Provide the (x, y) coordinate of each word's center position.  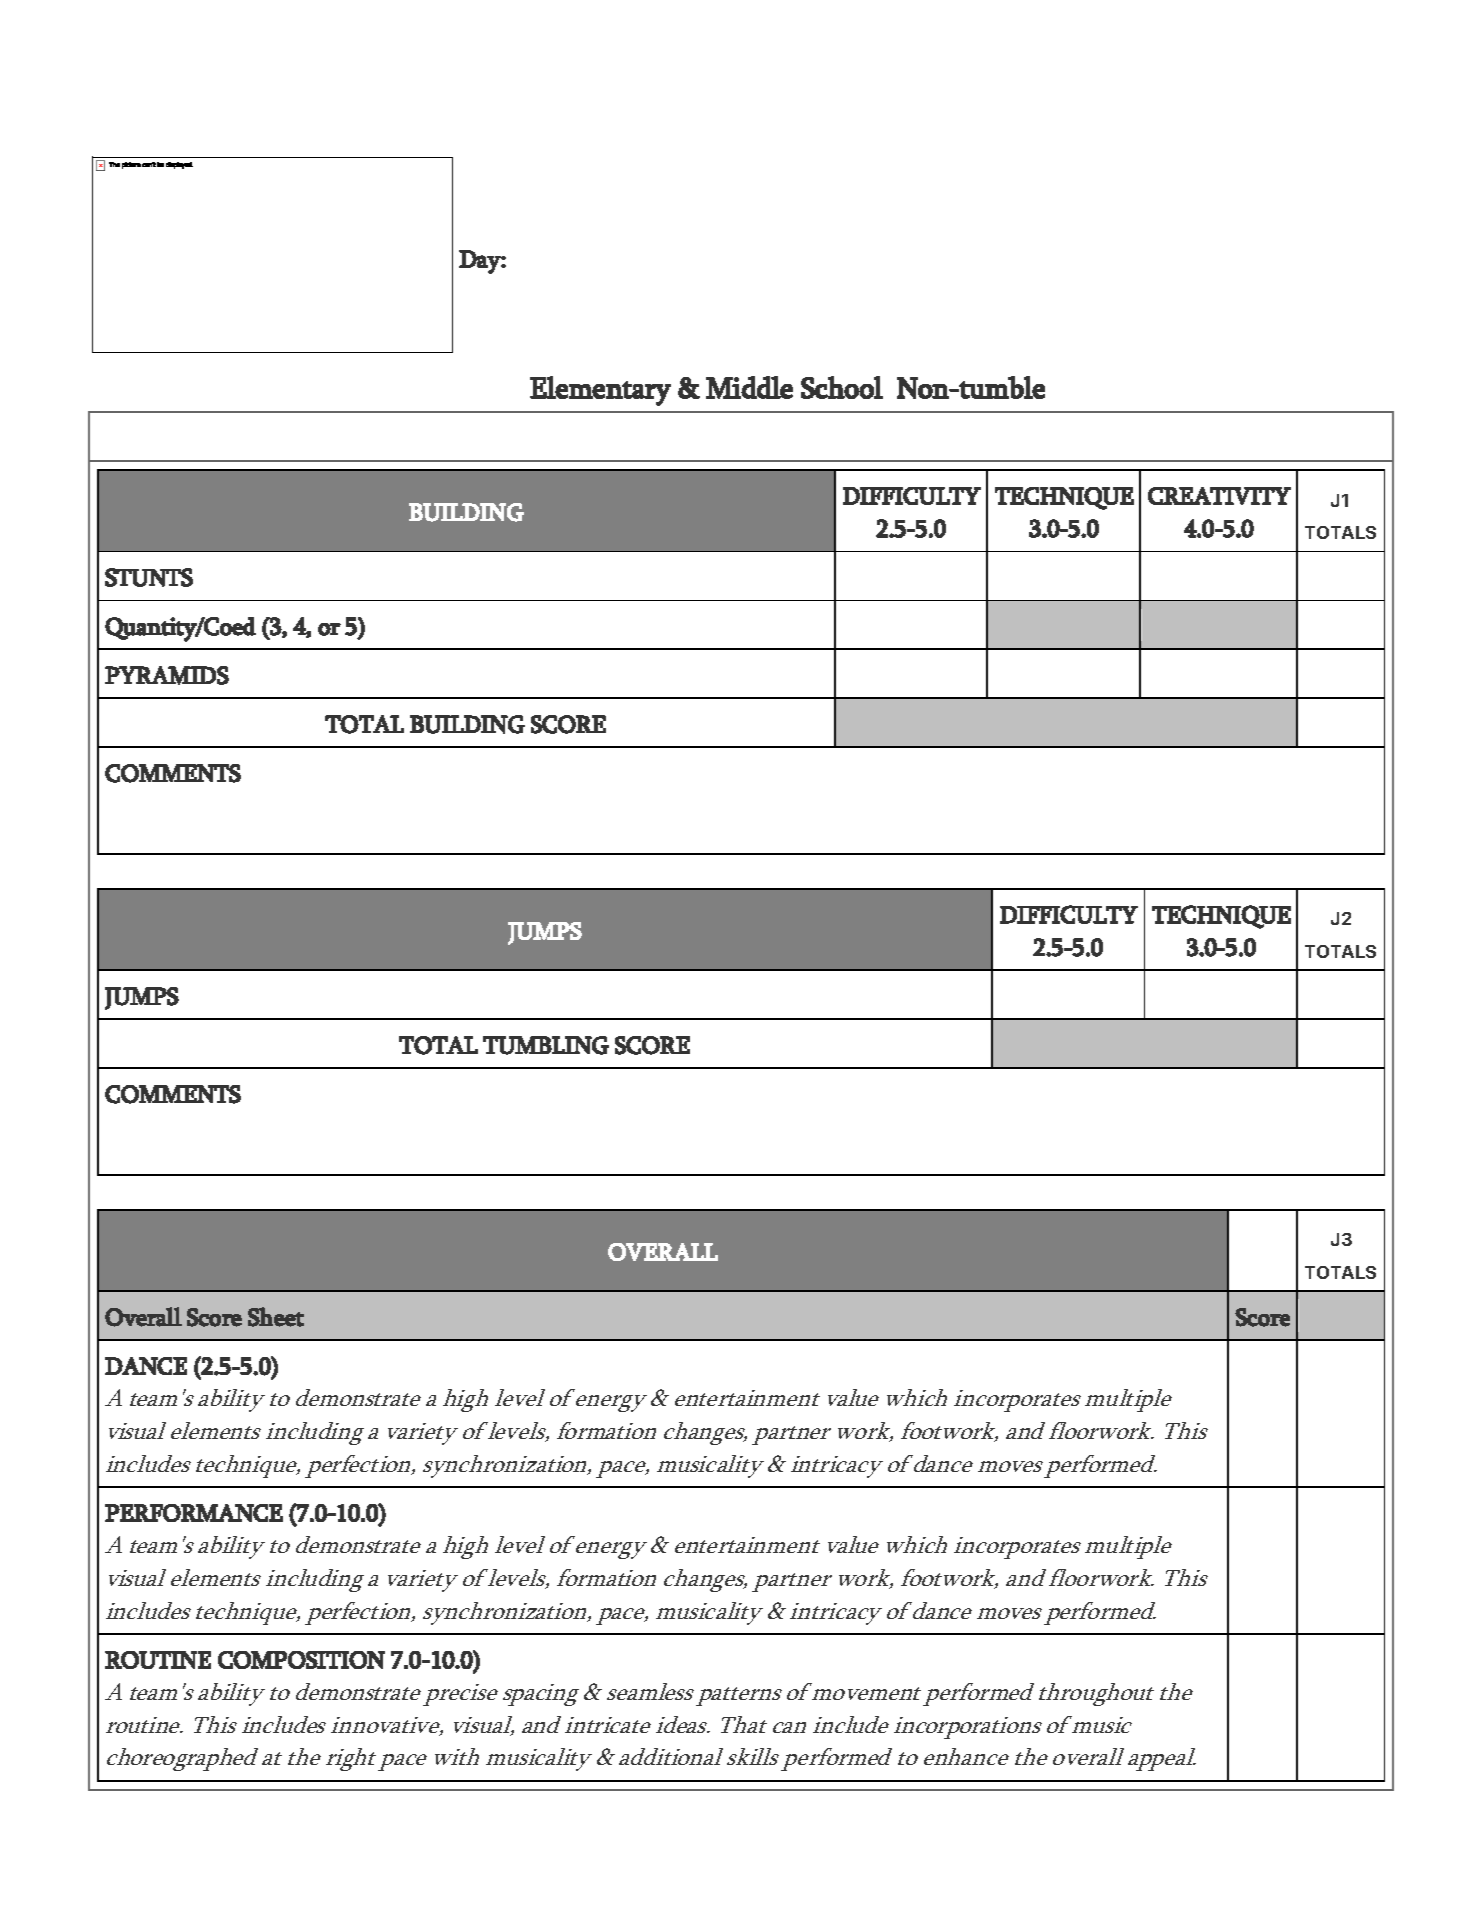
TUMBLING (546, 1045)
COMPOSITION (301, 1660)
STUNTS (149, 577)
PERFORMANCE (194, 1513)
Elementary (600, 391)
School (842, 387)
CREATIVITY (1219, 496)
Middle (749, 387)
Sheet (276, 1317)
